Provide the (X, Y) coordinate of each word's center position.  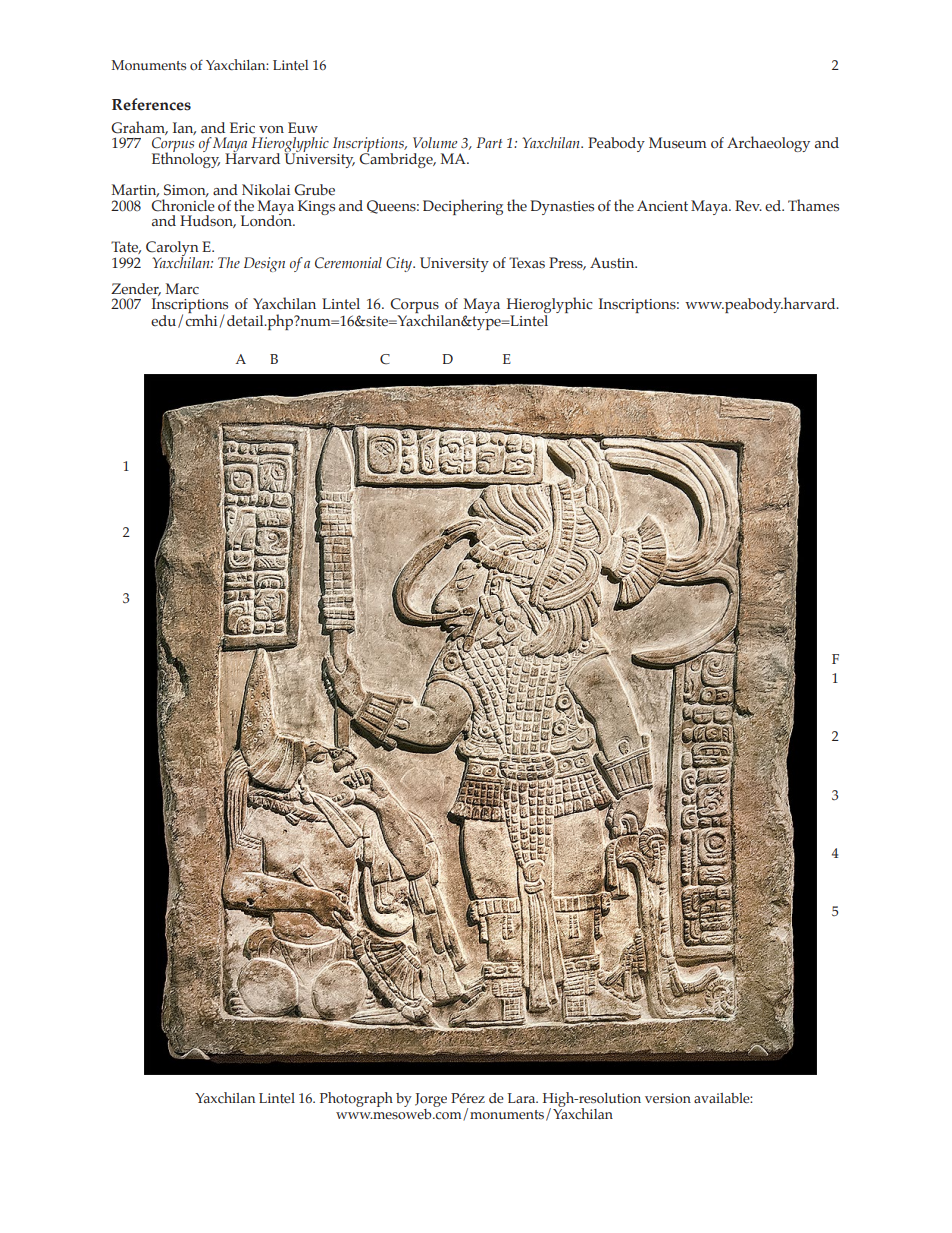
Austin (613, 263)
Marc (182, 289)
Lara (523, 1098)
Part (489, 142)
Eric (242, 128)
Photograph (356, 1099)
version (668, 1098)
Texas (527, 263)
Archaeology (768, 144)
